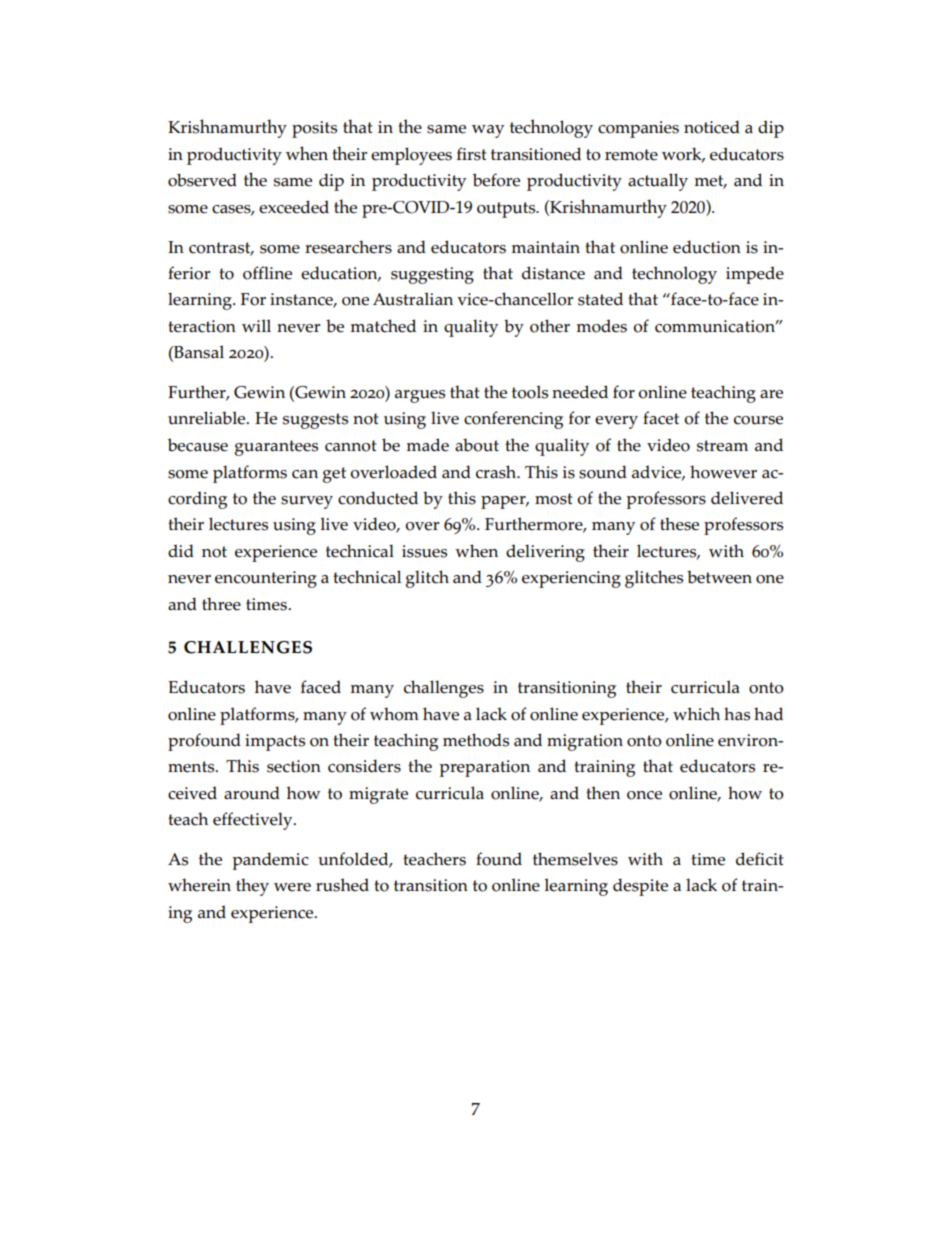 The image size is (952, 1233). I want to click on observed, so click(202, 180).
